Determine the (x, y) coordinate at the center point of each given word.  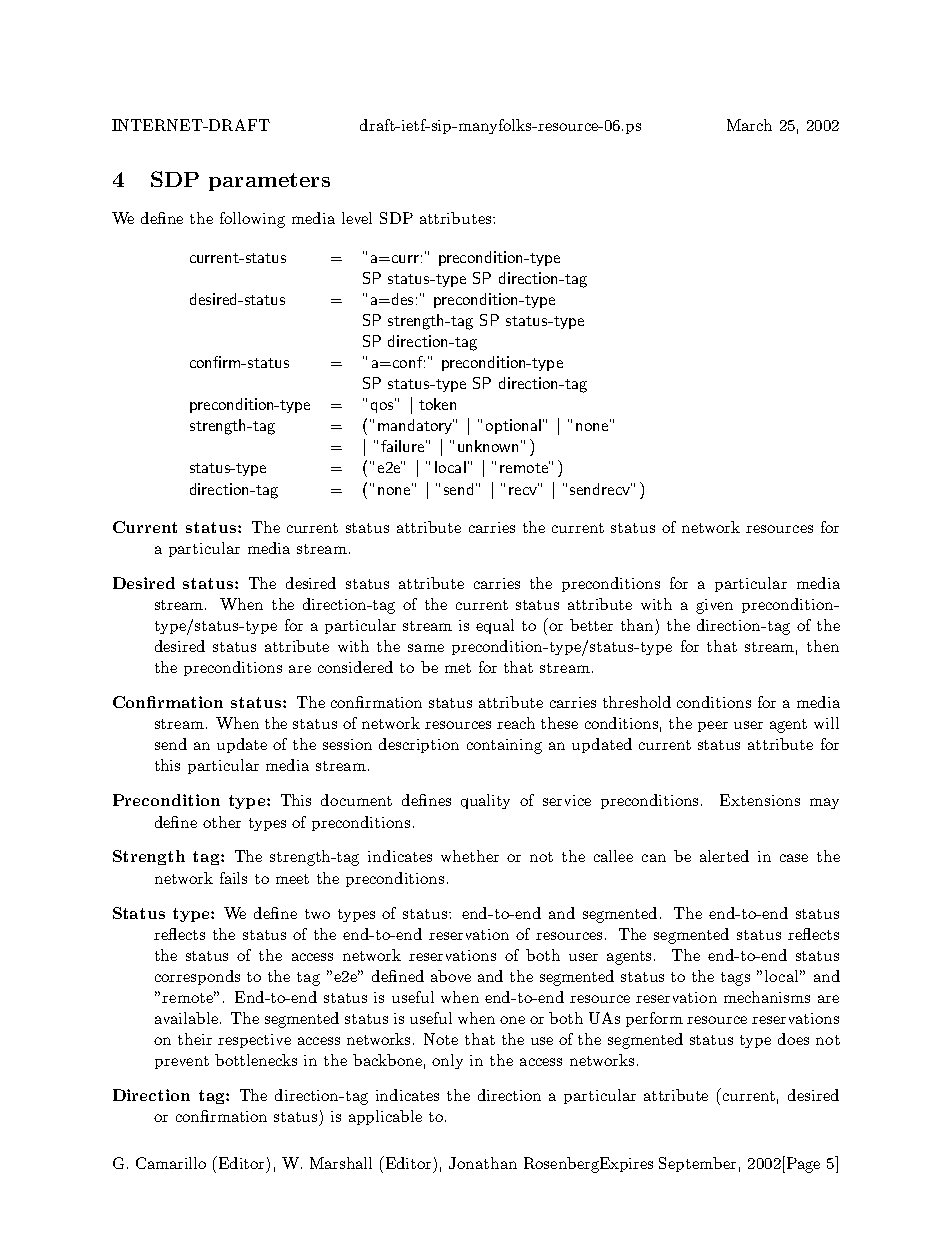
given (714, 606)
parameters (269, 182)
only (447, 1061)
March (749, 125)
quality (485, 801)
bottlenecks (256, 1060)
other (222, 822)
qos (383, 406)
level (357, 218)
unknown (488, 446)
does (793, 1039)
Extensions (760, 800)
